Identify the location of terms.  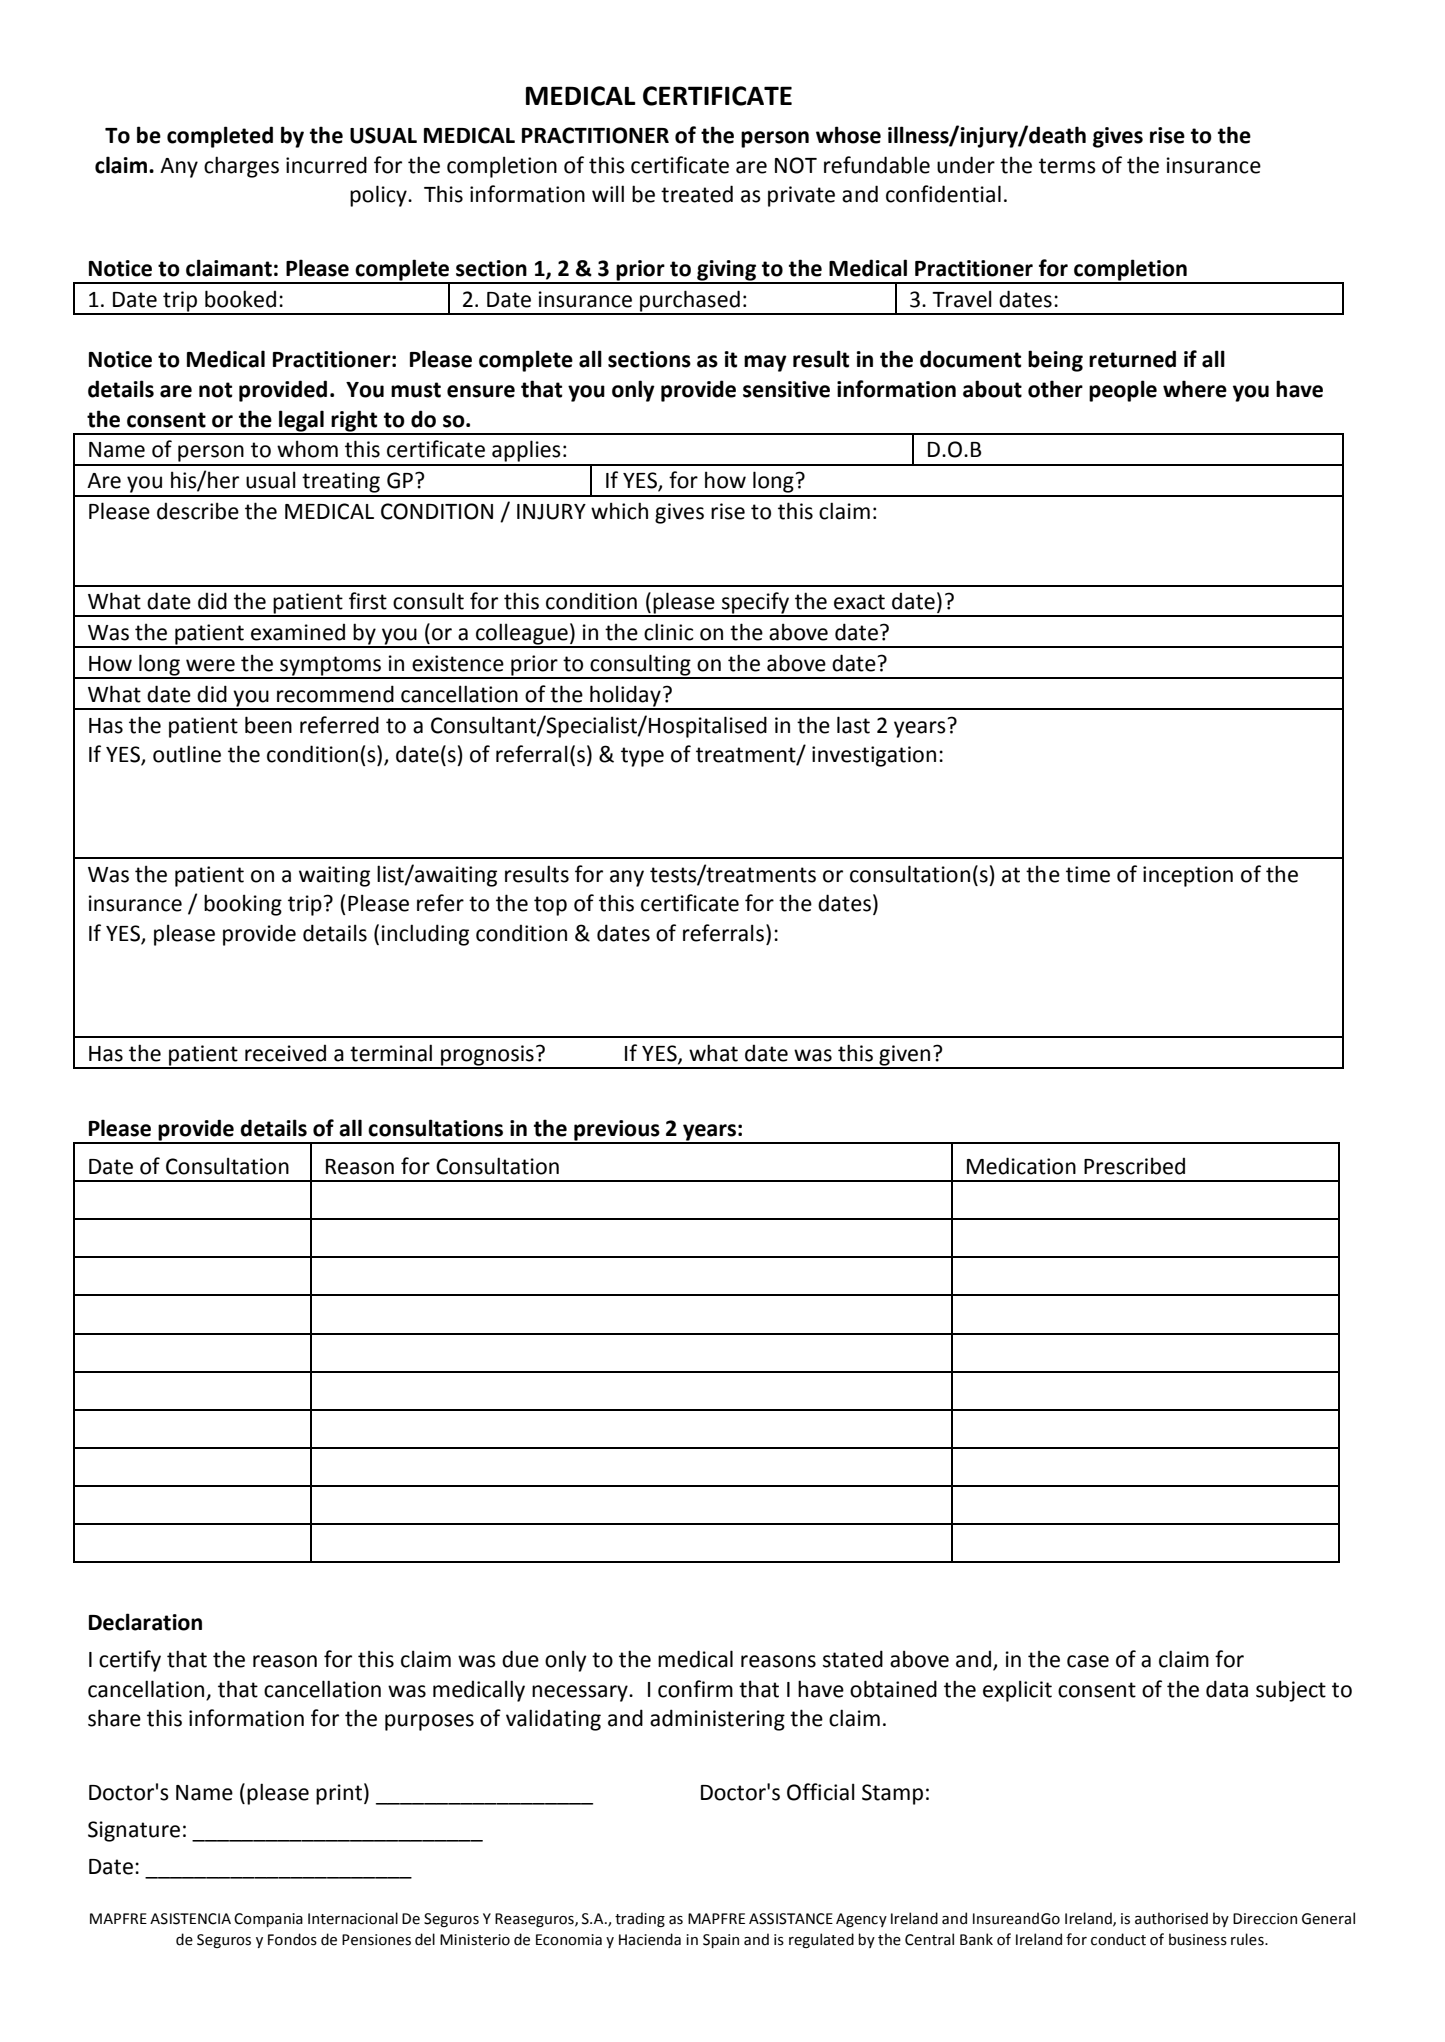
(1067, 166).
